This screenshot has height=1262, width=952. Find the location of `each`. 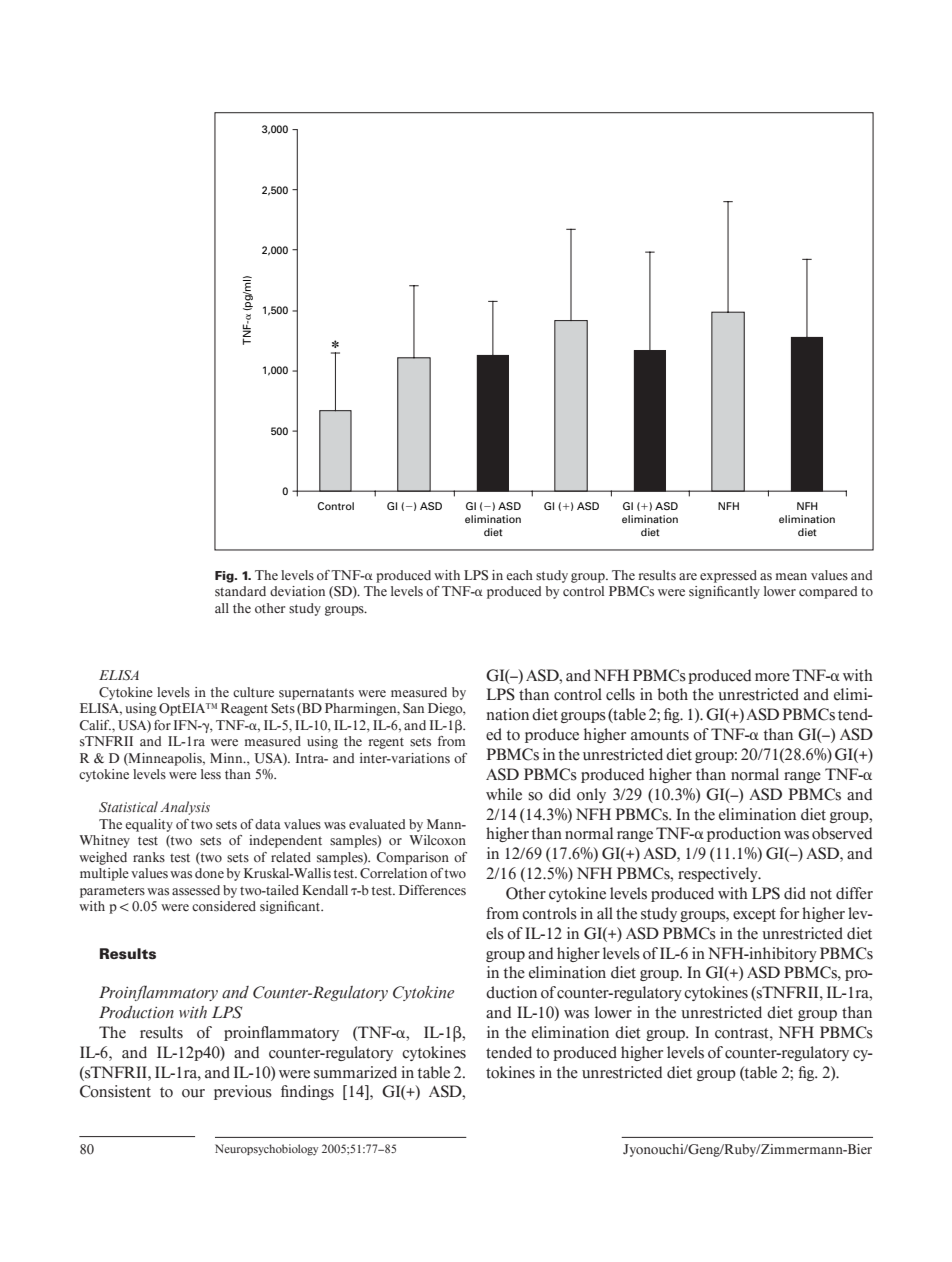

each is located at coordinates (519, 575).
